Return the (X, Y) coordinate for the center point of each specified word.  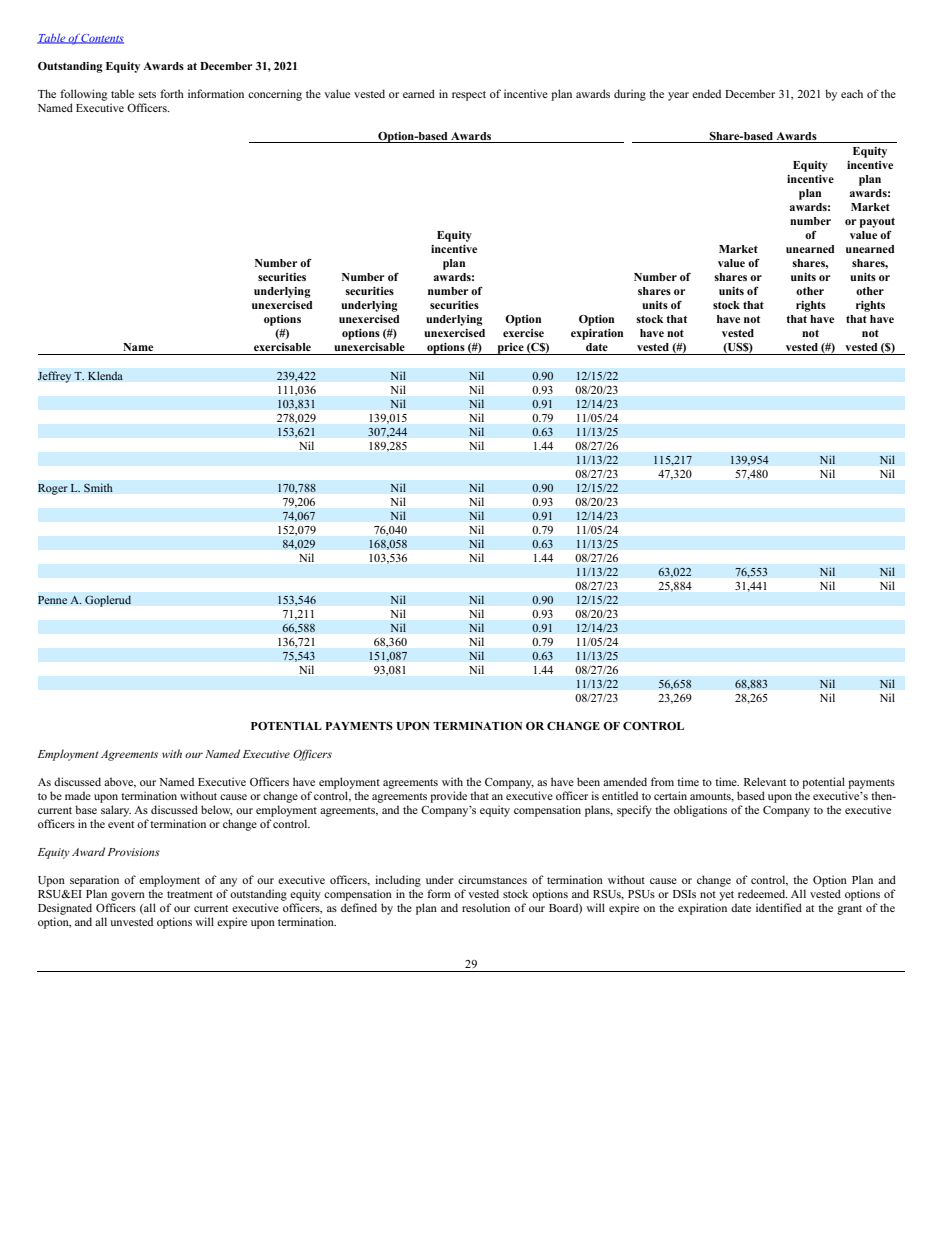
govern (128, 896)
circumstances (492, 879)
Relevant (765, 781)
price (510, 349)
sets (147, 94)
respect (469, 96)
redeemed (763, 893)
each (852, 93)
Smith (98, 488)
